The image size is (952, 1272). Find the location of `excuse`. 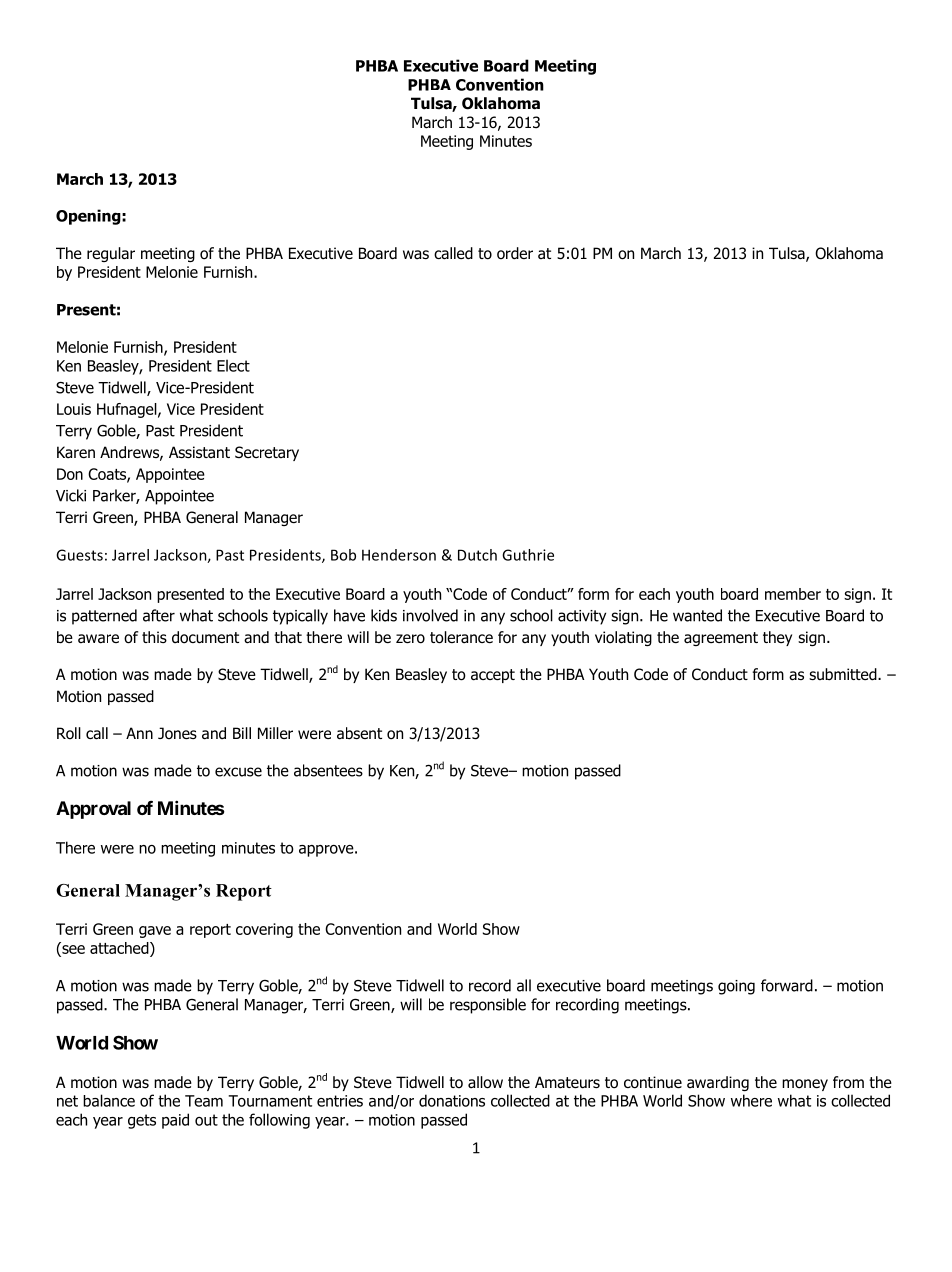

excuse is located at coordinates (238, 772).
